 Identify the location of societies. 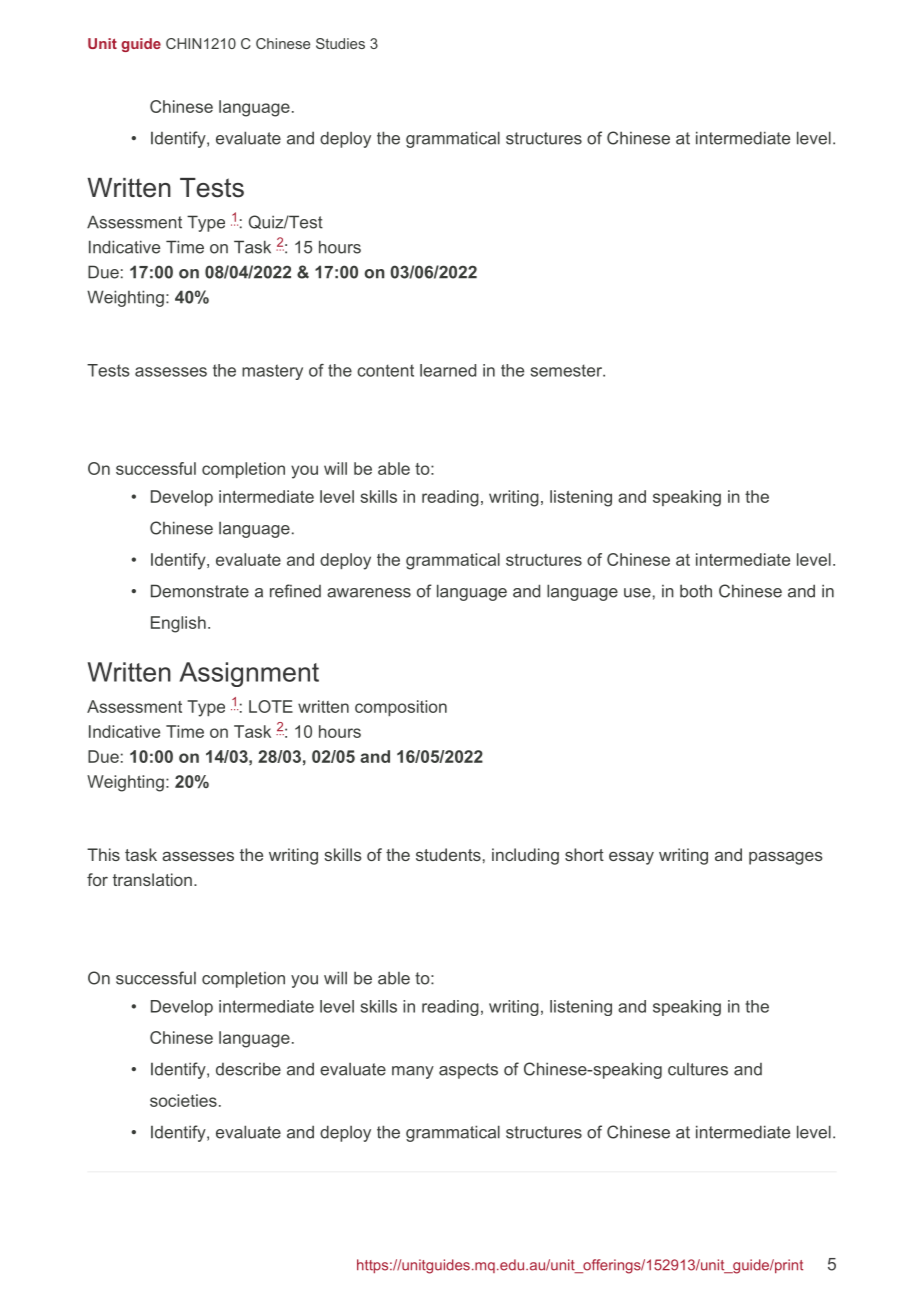
(183, 1100).
